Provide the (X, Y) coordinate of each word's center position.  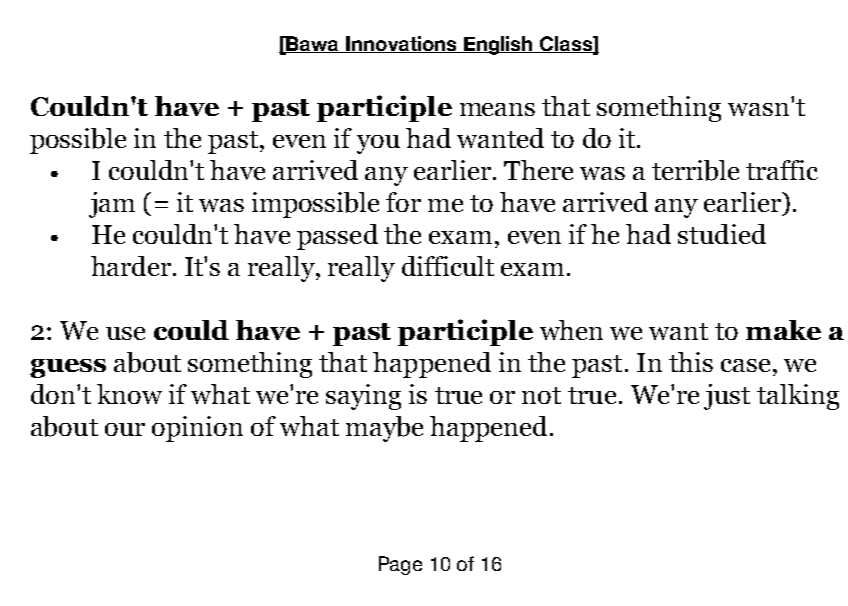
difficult (448, 266)
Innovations (401, 44)
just (727, 397)
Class (565, 44)
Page (400, 565)
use (125, 333)
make (783, 330)
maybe (384, 429)
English (498, 45)
